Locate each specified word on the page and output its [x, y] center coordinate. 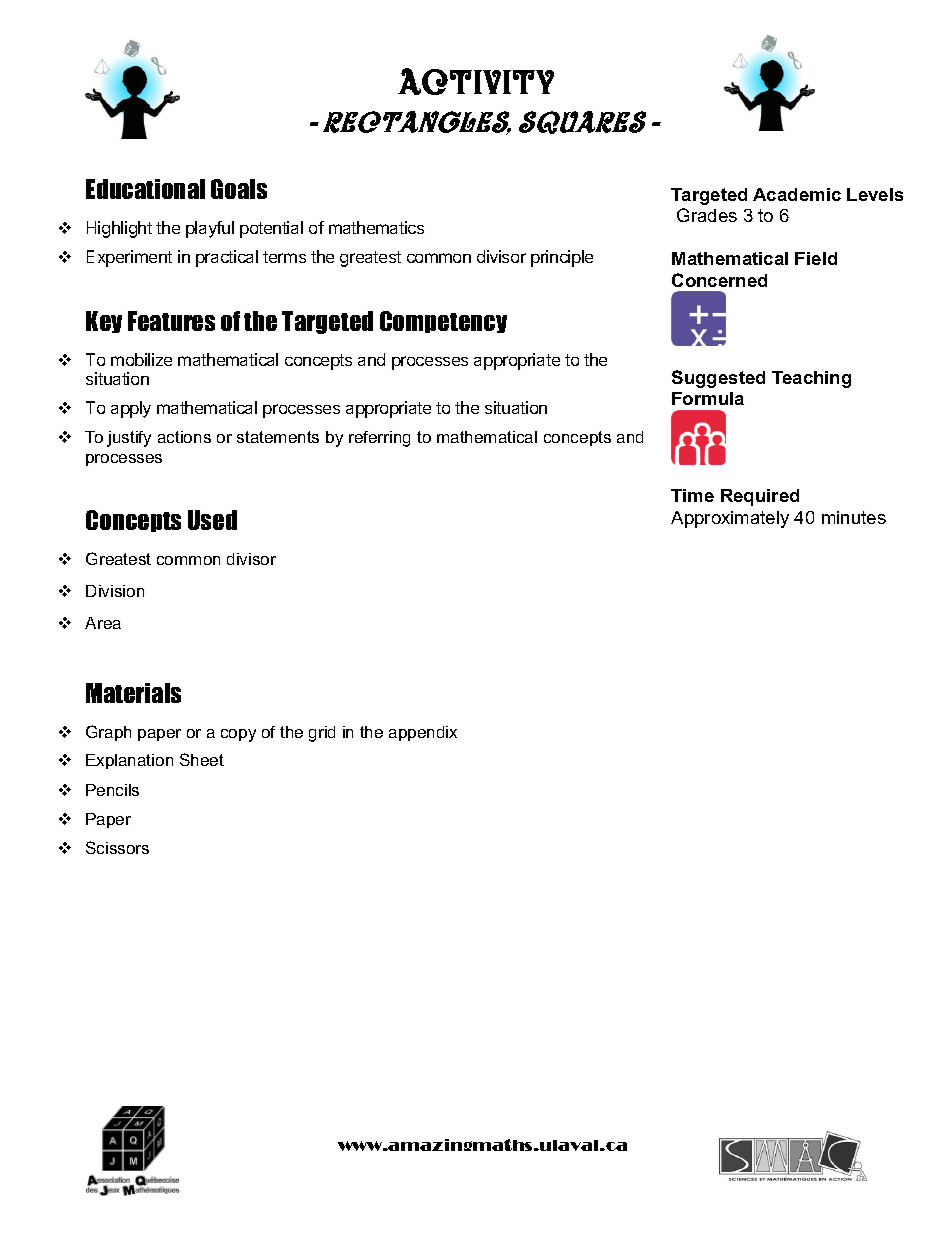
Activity [476, 81]
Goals [239, 189]
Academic [797, 194]
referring [379, 439]
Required [760, 497]
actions [184, 437]
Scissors [117, 847]
